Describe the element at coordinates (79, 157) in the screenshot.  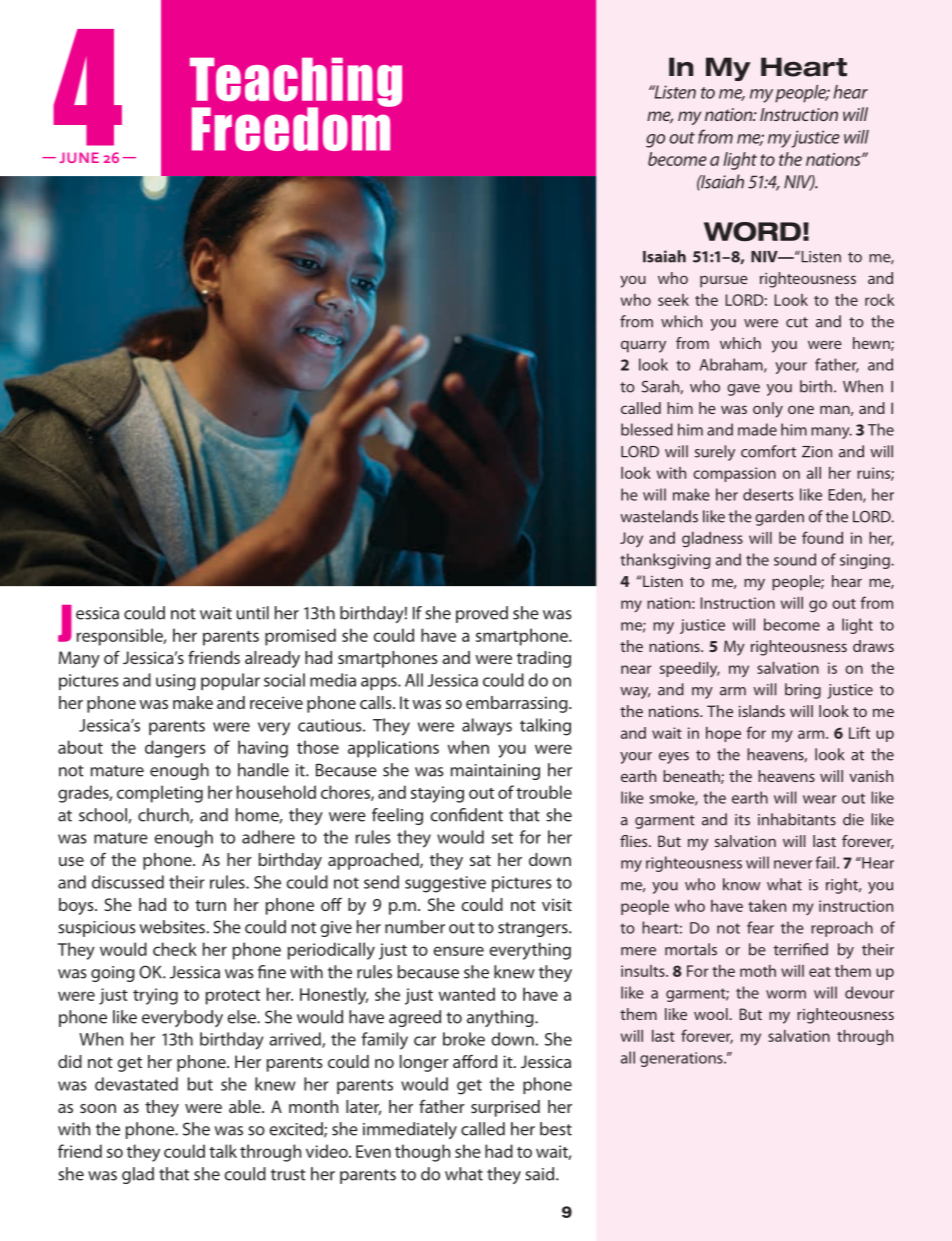
I see `JUNE` at that location.
